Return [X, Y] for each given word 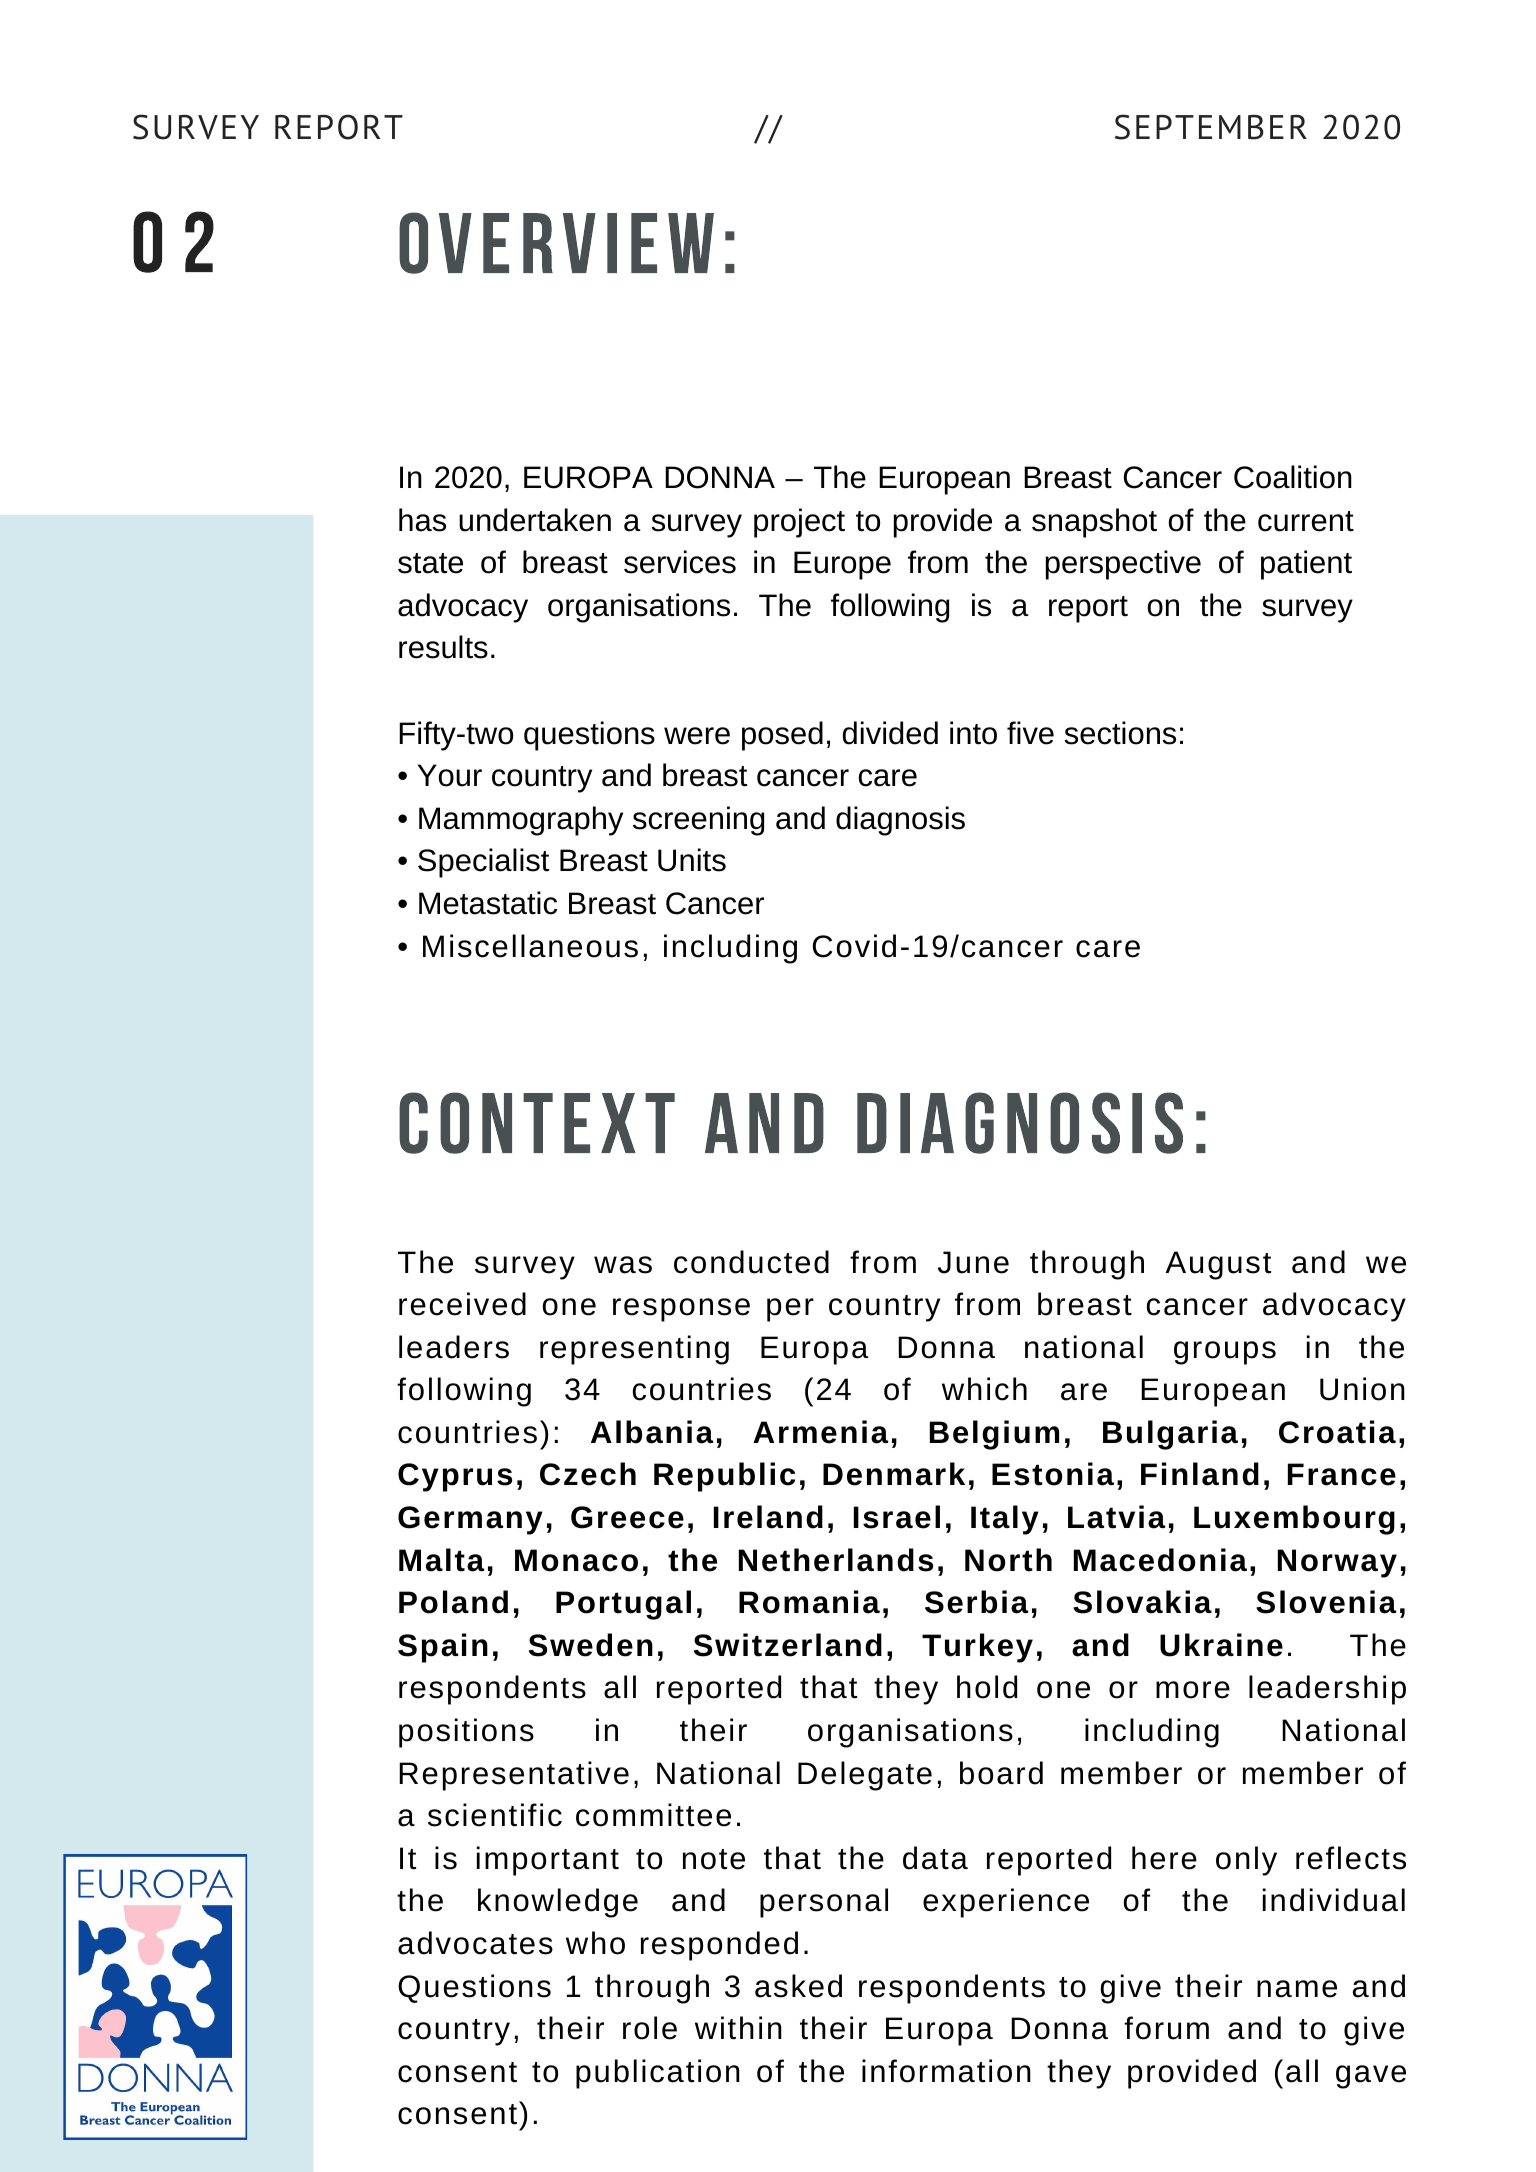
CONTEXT [537, 1123]
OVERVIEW [556, 243]
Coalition [1293, 477]
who [595, 1943]
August [1218, 1265]
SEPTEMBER [1211, 127]
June [973, 1262]
